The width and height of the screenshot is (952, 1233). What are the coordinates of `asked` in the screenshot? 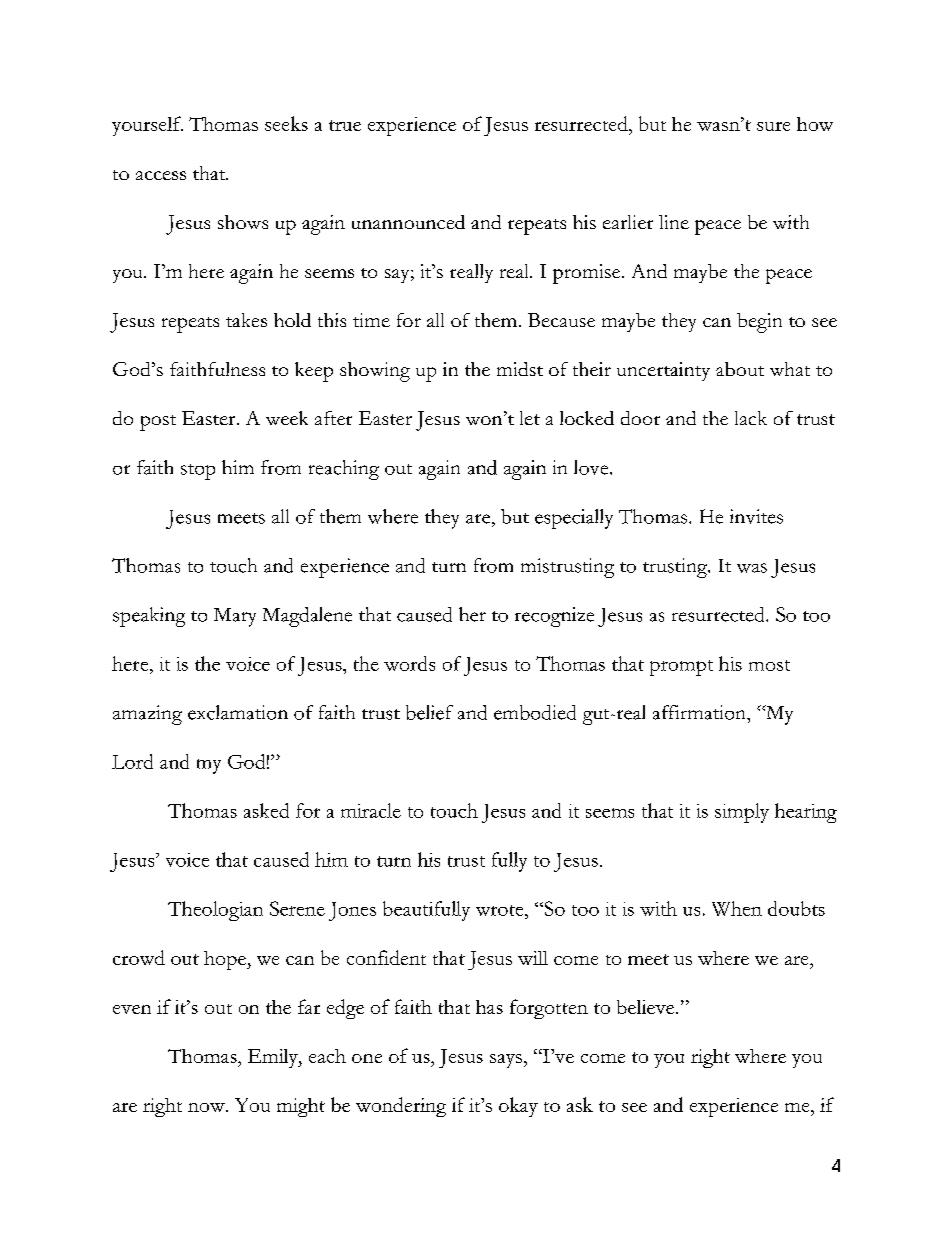 It's located at (266, 810).
